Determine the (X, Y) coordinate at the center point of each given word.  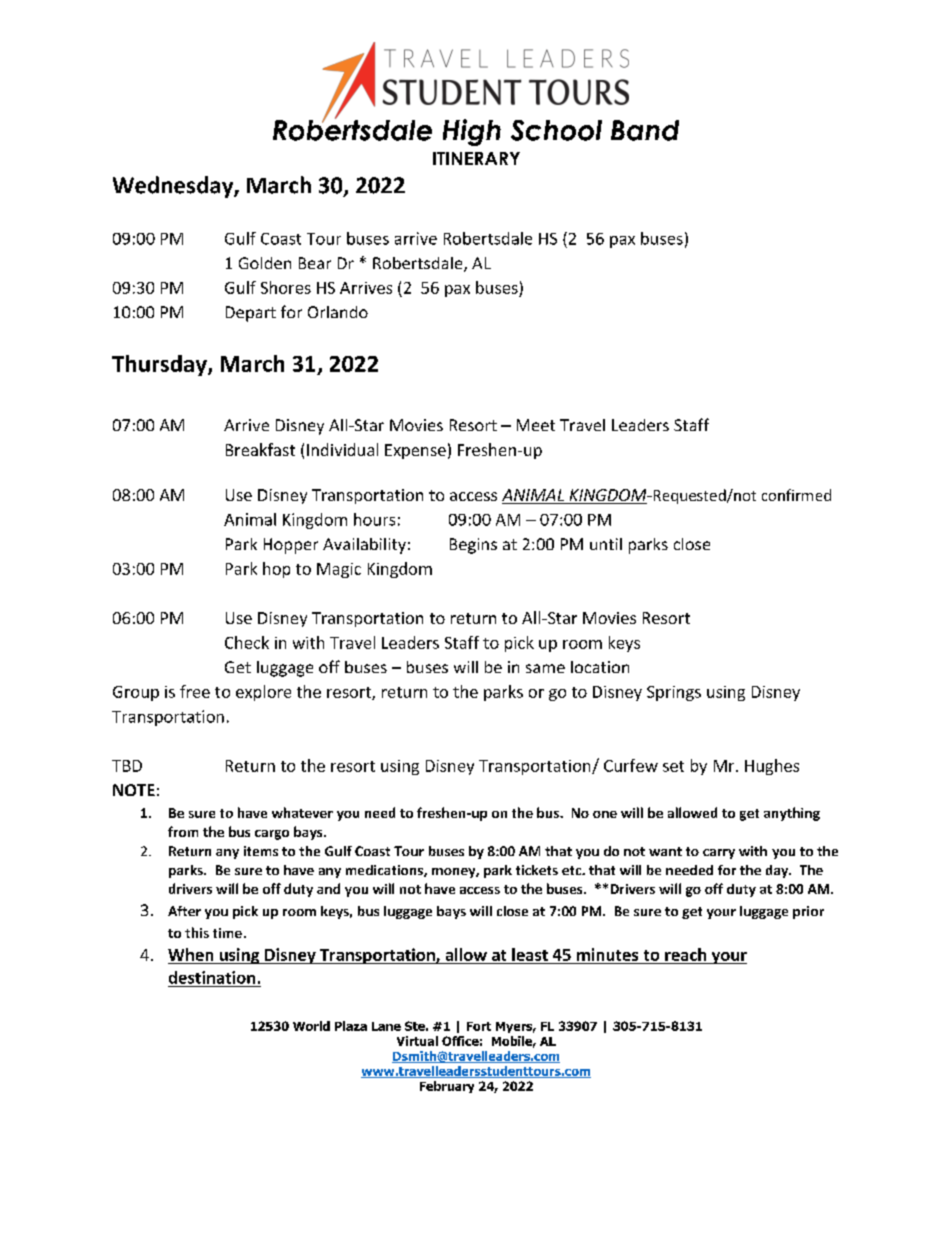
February (447, 1087)
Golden (265, 263)
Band (645, 130)
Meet (536, 425)
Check (247, 642)
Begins (473, 546)
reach (685, 954)
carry (719, 854)
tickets (537, 870)
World (311, 1026)
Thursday (160, 365)
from (183, 831)
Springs (674, 693)
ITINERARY (476, 158)
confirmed (796, 495)
